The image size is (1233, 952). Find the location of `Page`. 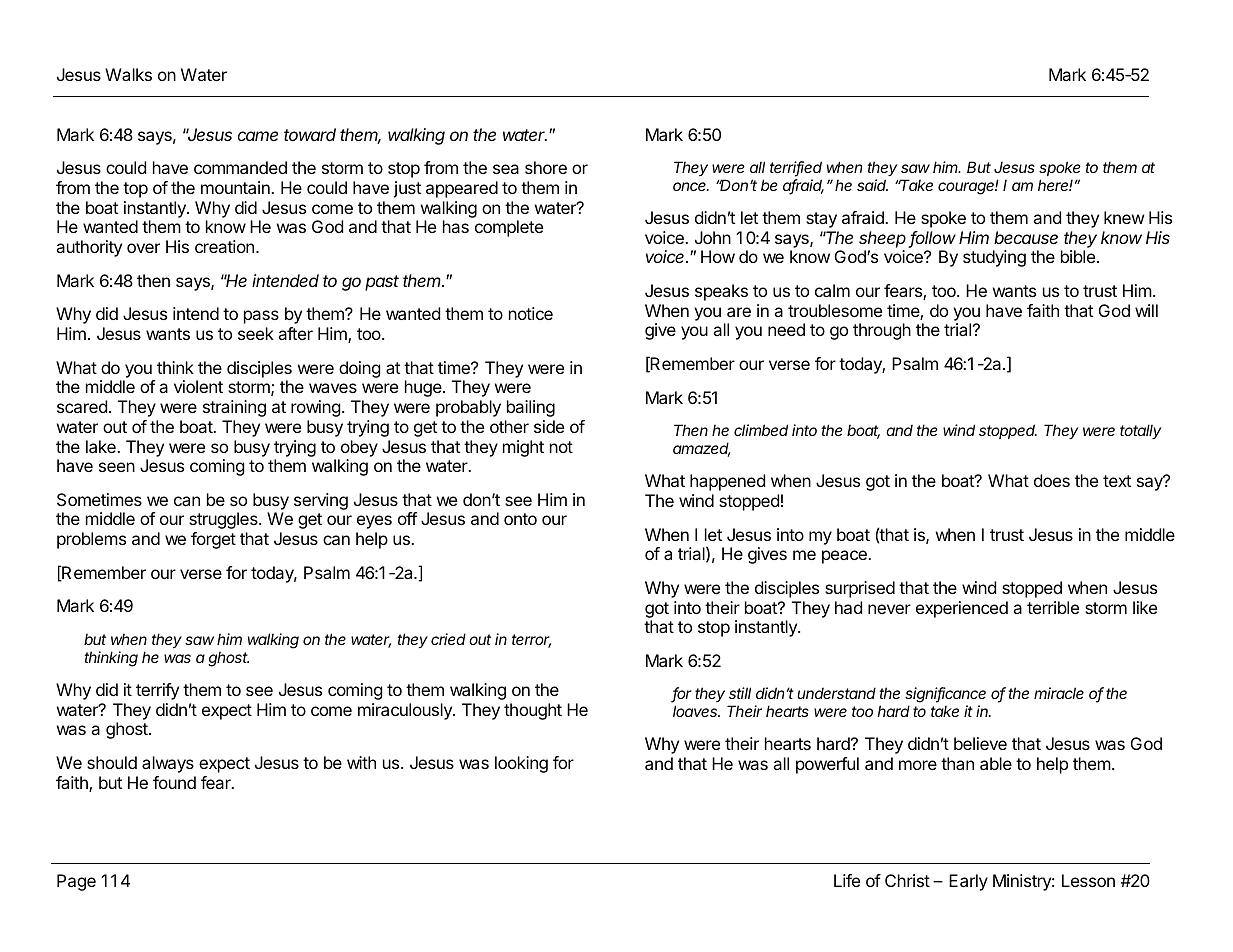

Page is located at coordinates (76, 882).
